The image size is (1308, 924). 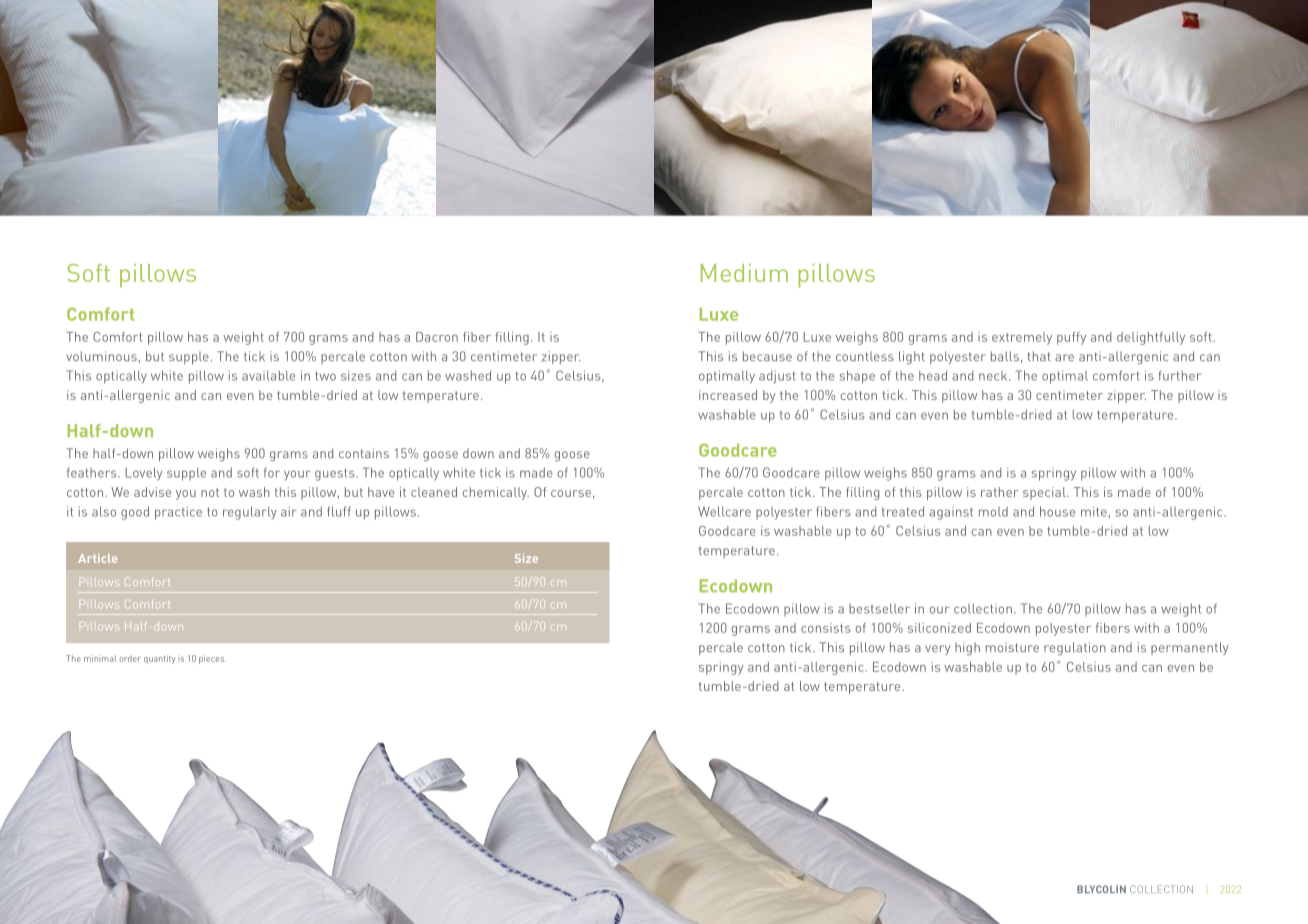 What do you see at coordinates (297, 475) in the screenshot?
I see `your` at bounding box center [297, 475].
